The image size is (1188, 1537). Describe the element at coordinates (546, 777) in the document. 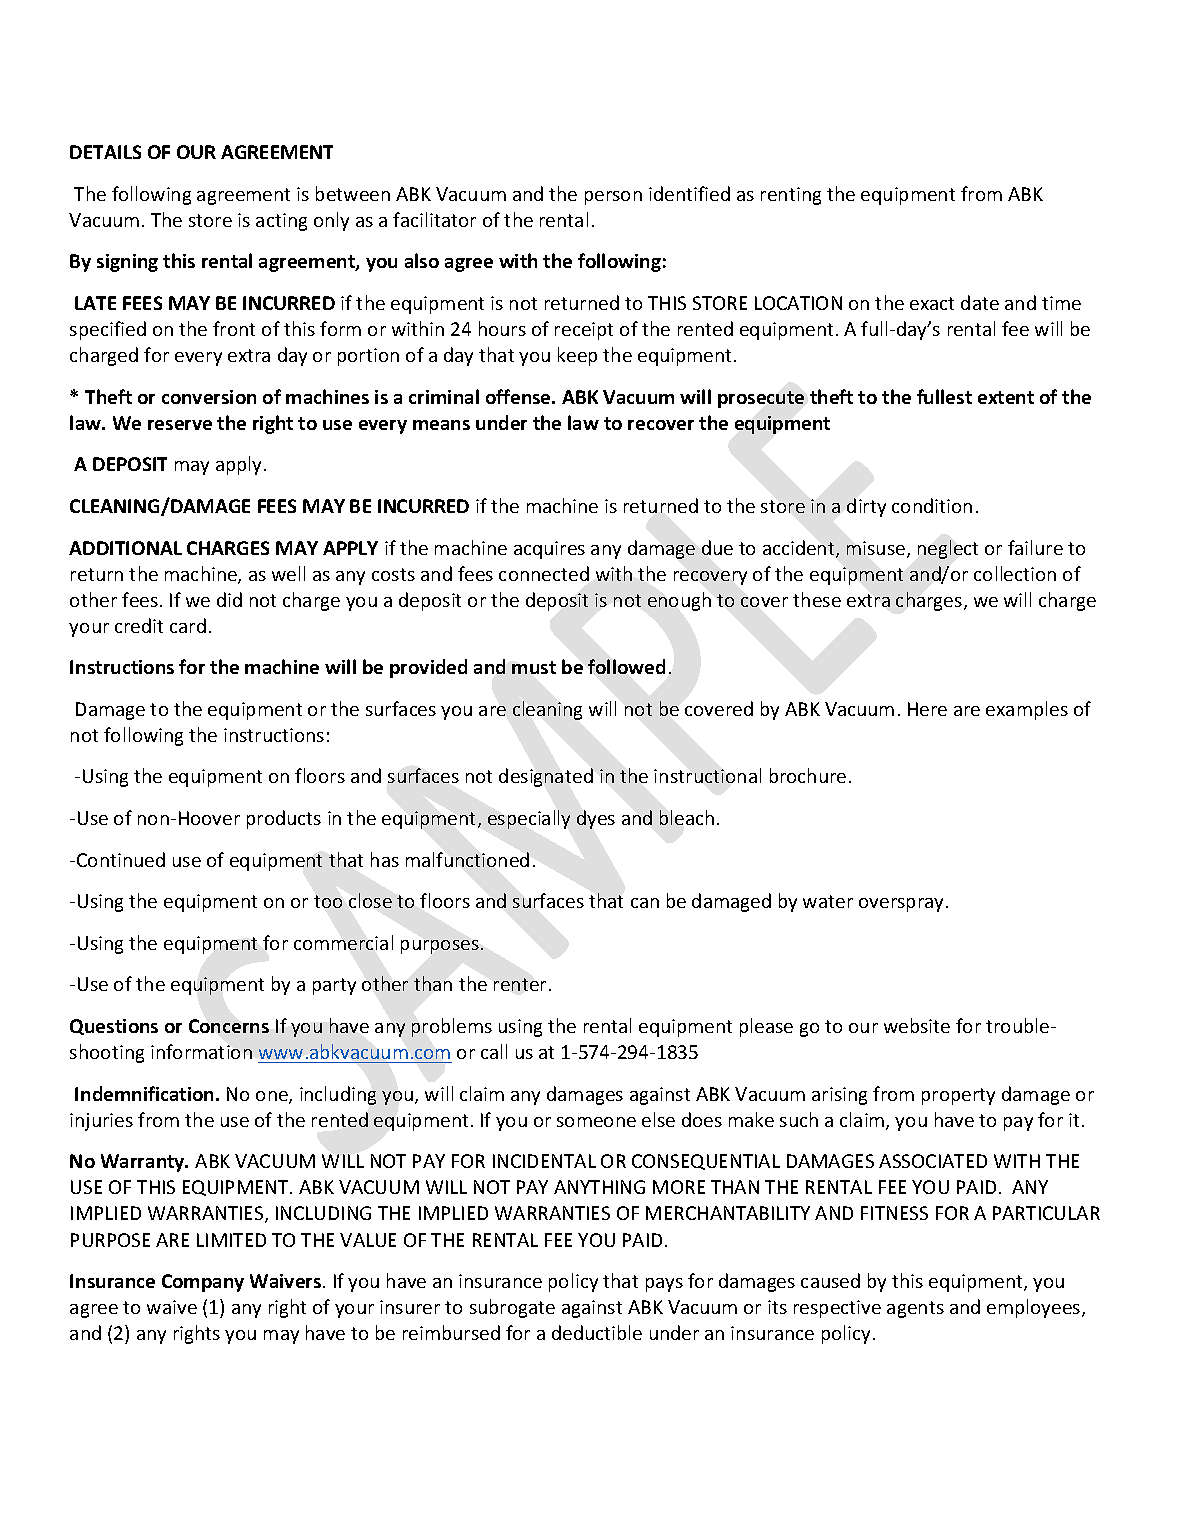

I see `designated` at that location.
